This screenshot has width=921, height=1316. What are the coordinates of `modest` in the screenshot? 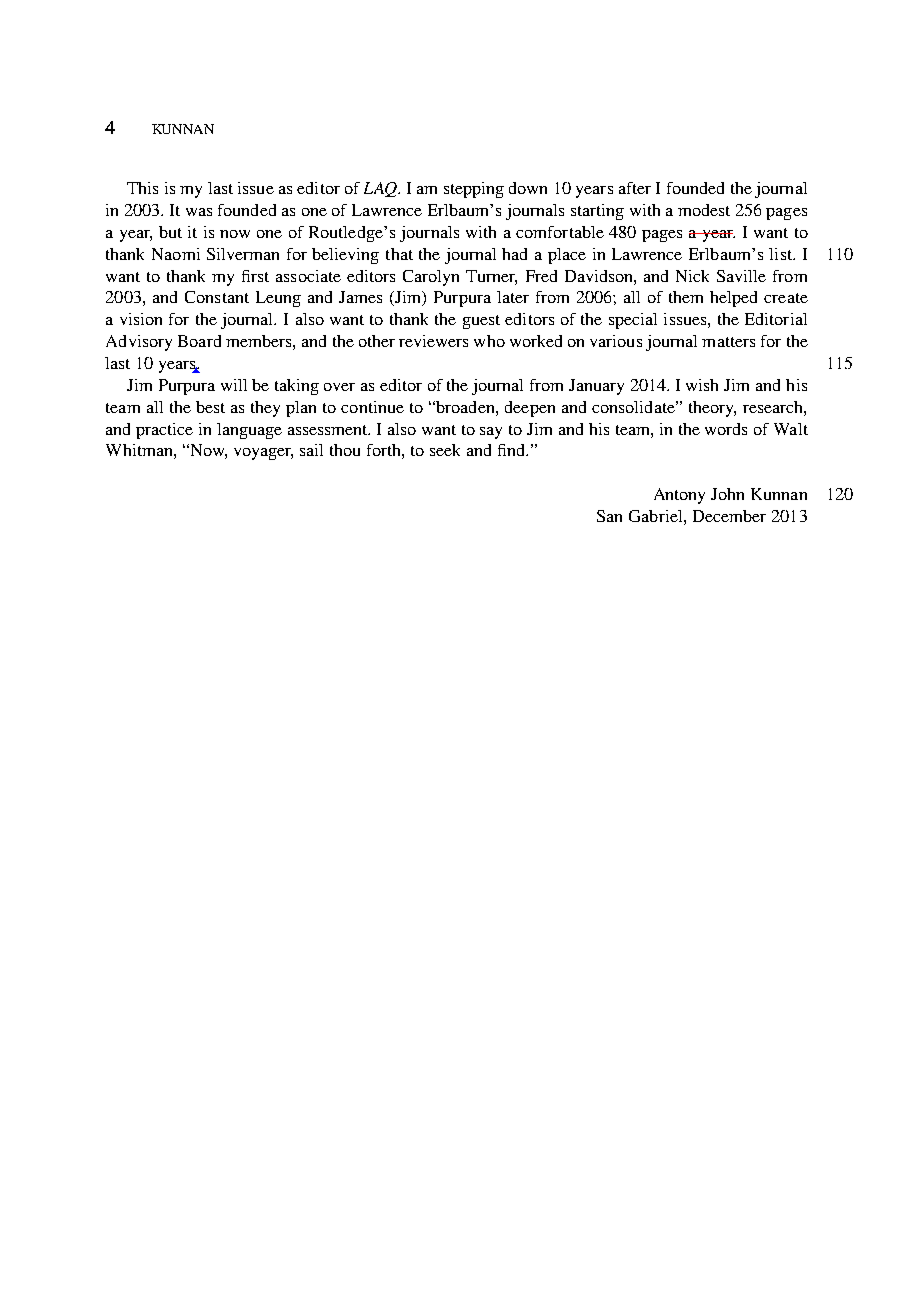 It's located at (704, 210).
